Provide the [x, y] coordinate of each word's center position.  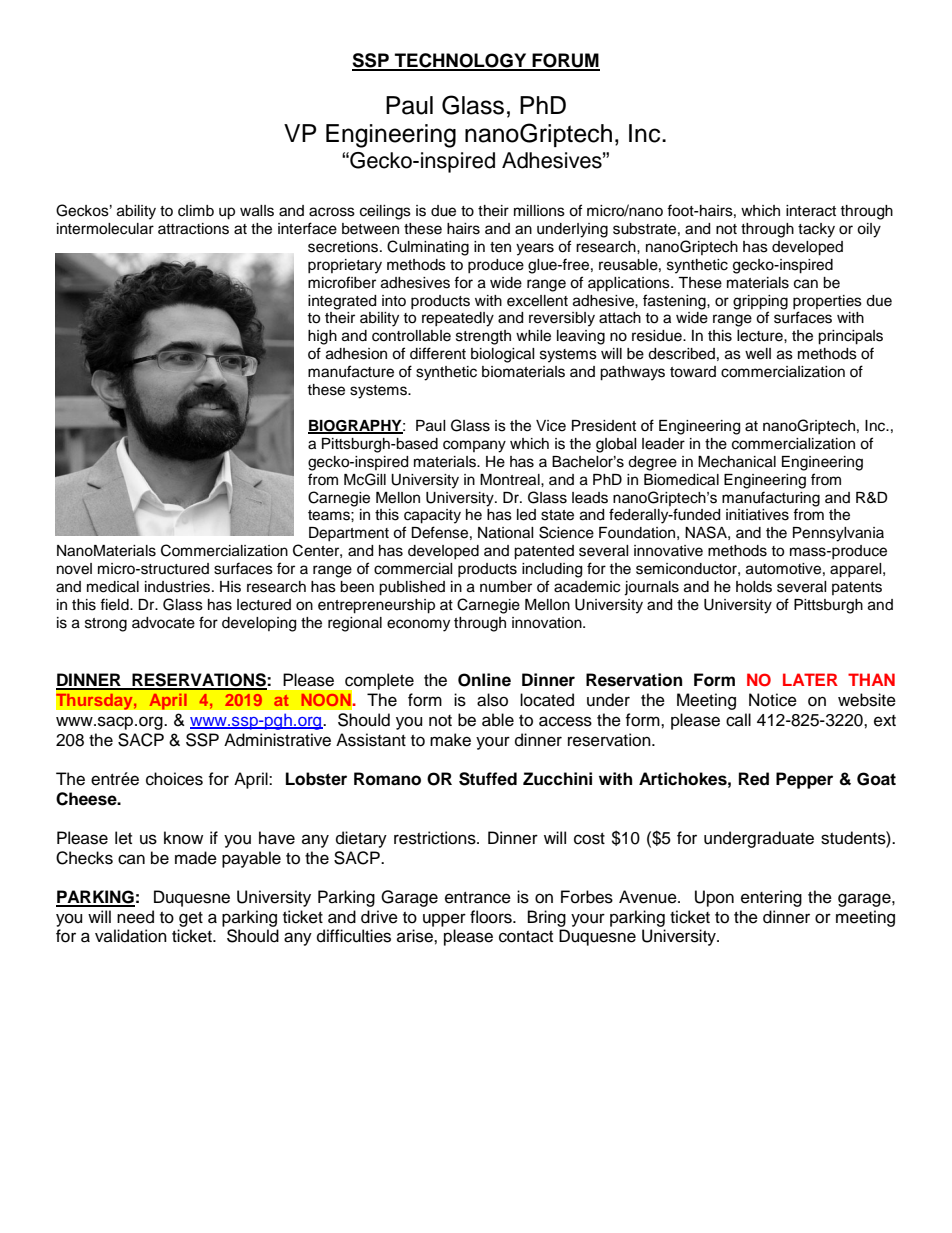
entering [771, 898]
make [450, 740]
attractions [193, 229]
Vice [551, 426]
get [191, 919]
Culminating [428, 248]
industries [179, 587]
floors [492, 917]
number [506, 587]
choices [174, 779]
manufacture [351, 371]
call [738, 720]
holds [754, 587]
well [758, 354]
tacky [816, 230]
